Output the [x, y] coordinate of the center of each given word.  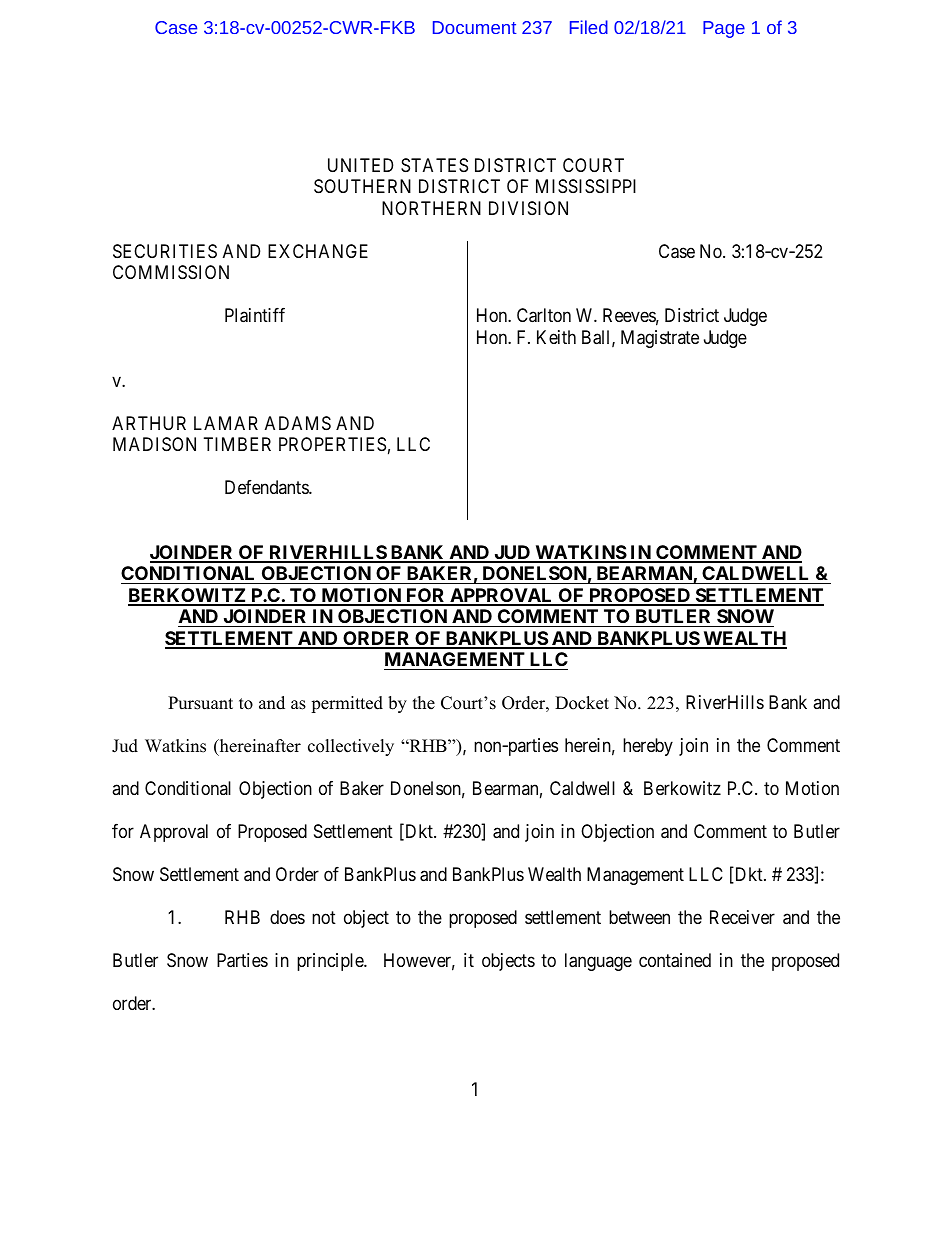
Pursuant [200, 703]
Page [724, 29]
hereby [648, 747]
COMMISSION [171, 272]
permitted [347, 704]
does [287, 917]
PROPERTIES [332, 444]
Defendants [267, 487]
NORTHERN [431, 208]
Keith [556, 337]
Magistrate [660, 339]
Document [474, 27]
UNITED [360, 165]
